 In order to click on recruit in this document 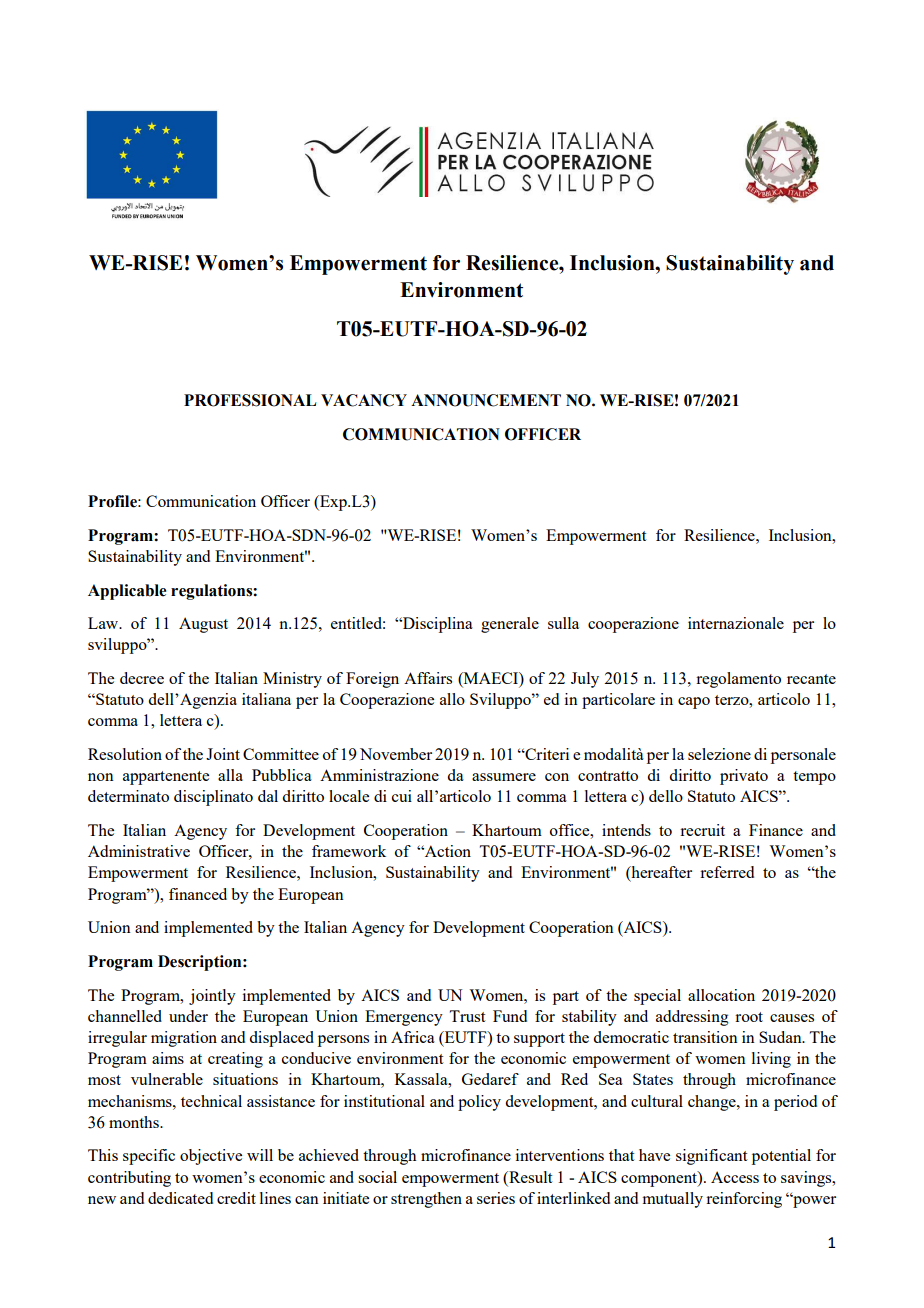, I will do `click(702, 830)`.
